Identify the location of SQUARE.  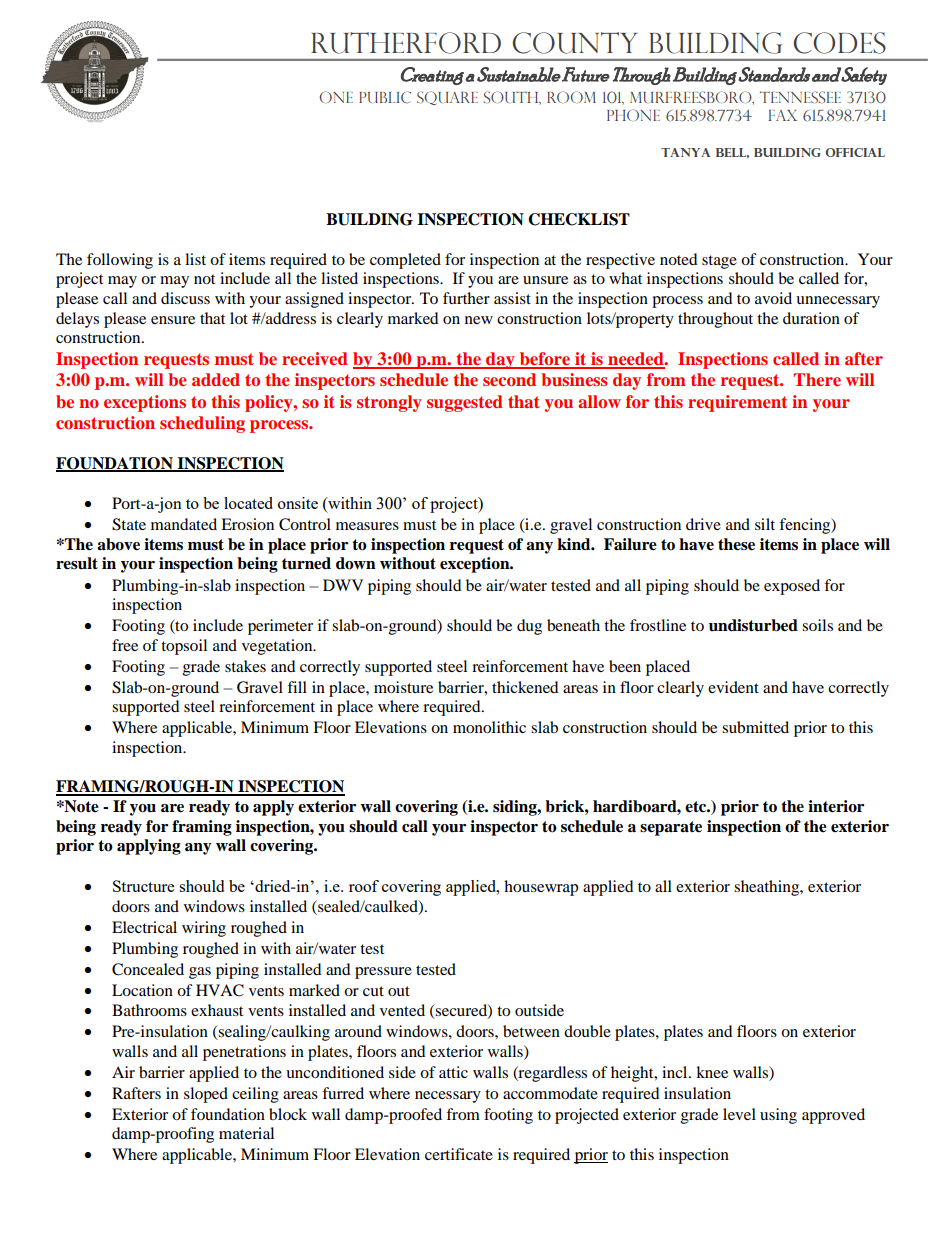
(447, 98).
